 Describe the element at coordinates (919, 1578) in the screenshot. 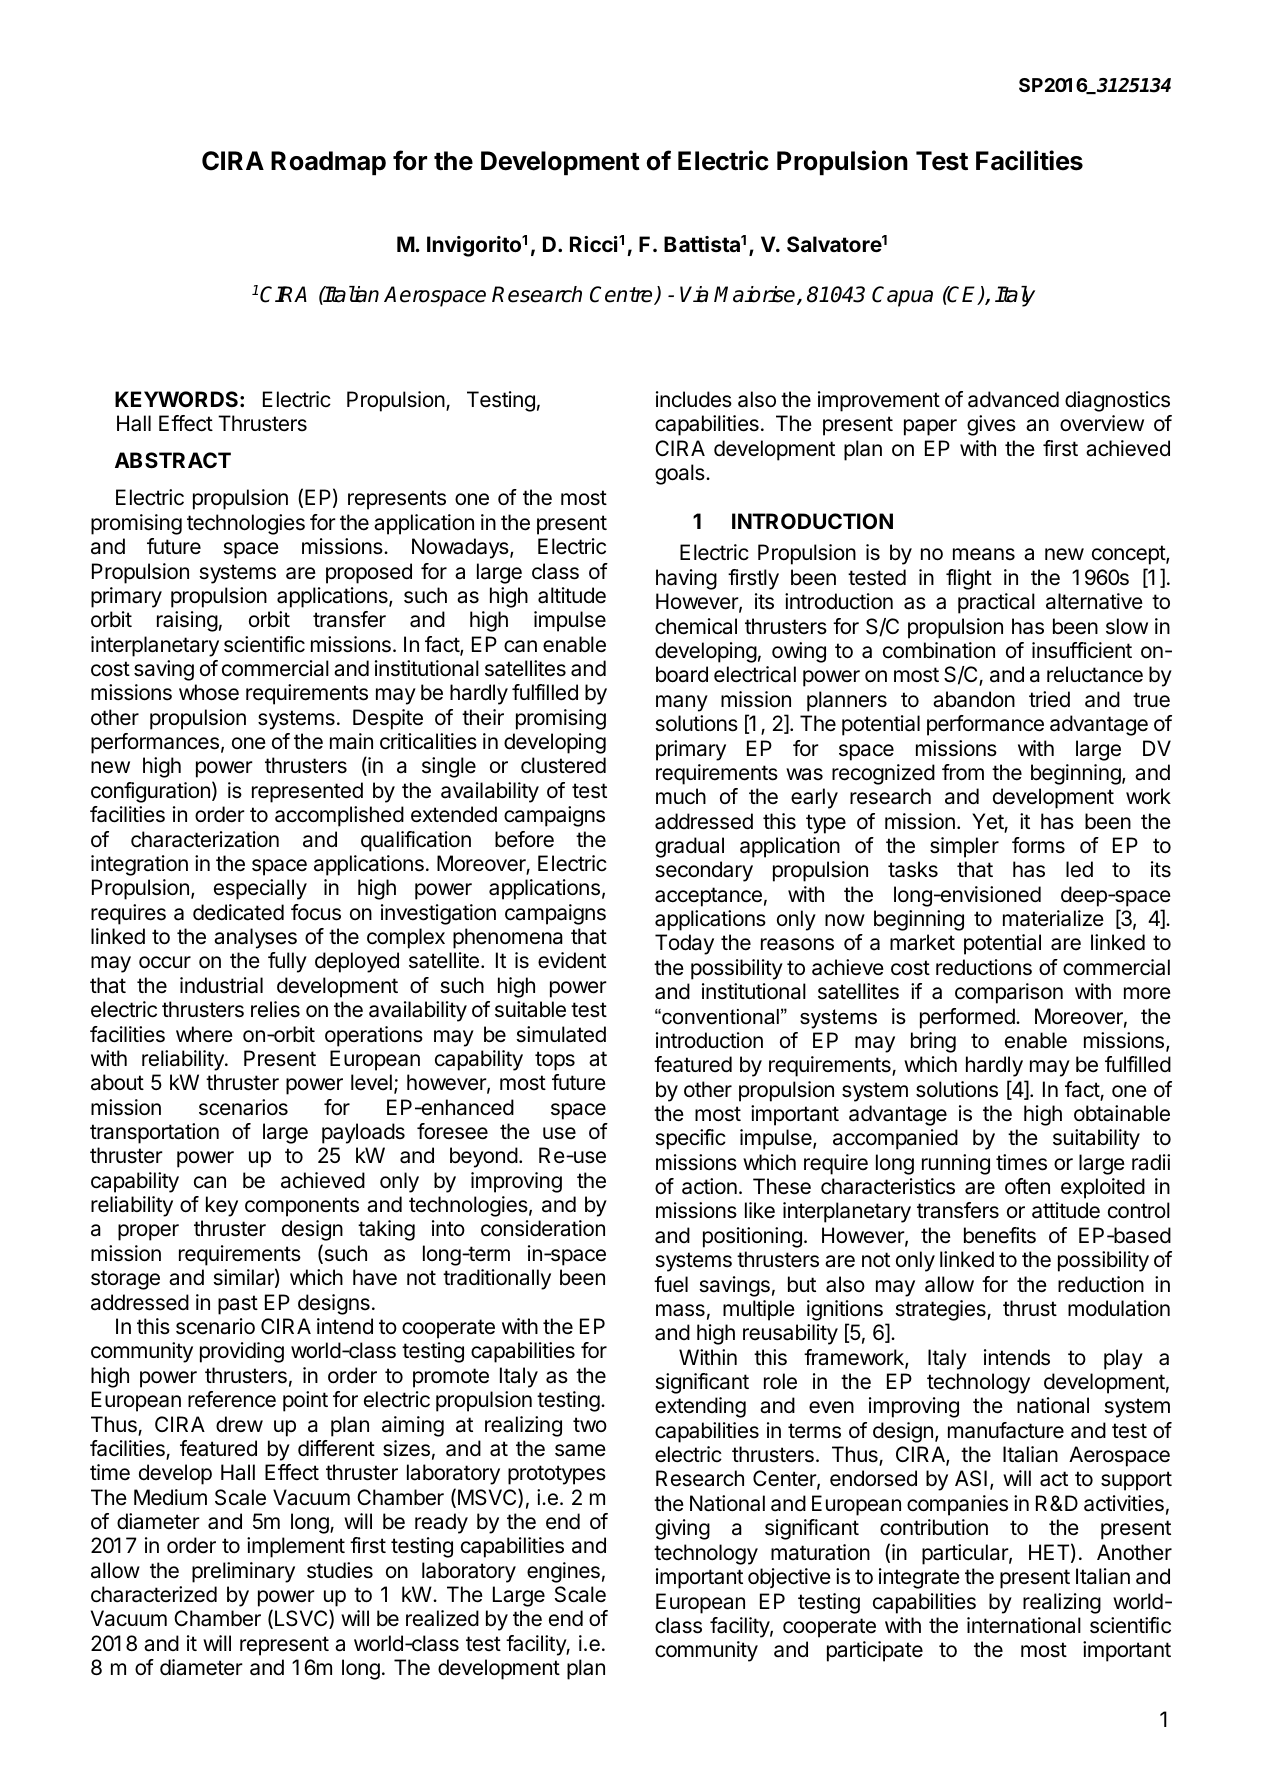

I see `integrate` at that location.
